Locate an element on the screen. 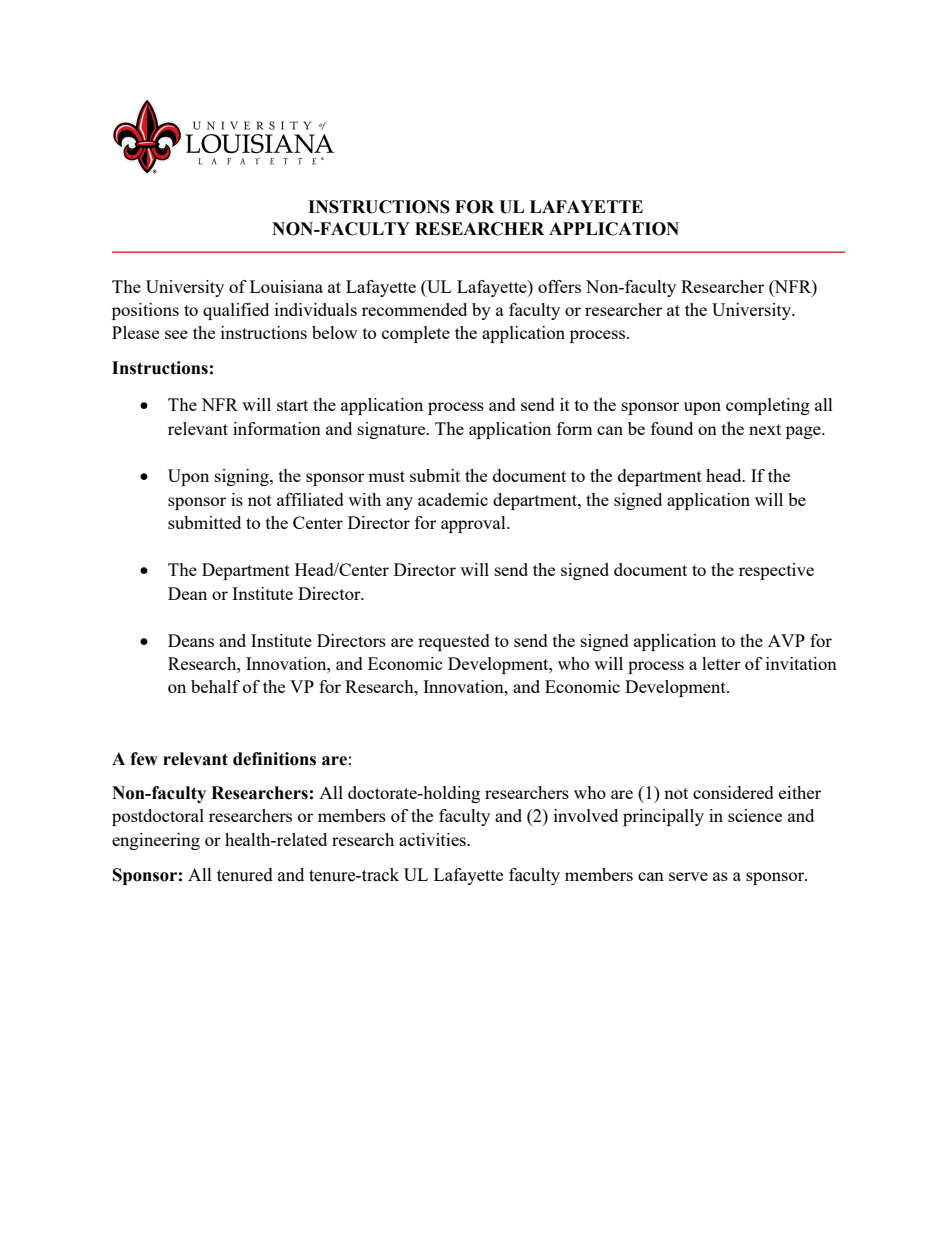 This screenshot has height=1233, width=952. offers is located at coordinates (559, 286).
